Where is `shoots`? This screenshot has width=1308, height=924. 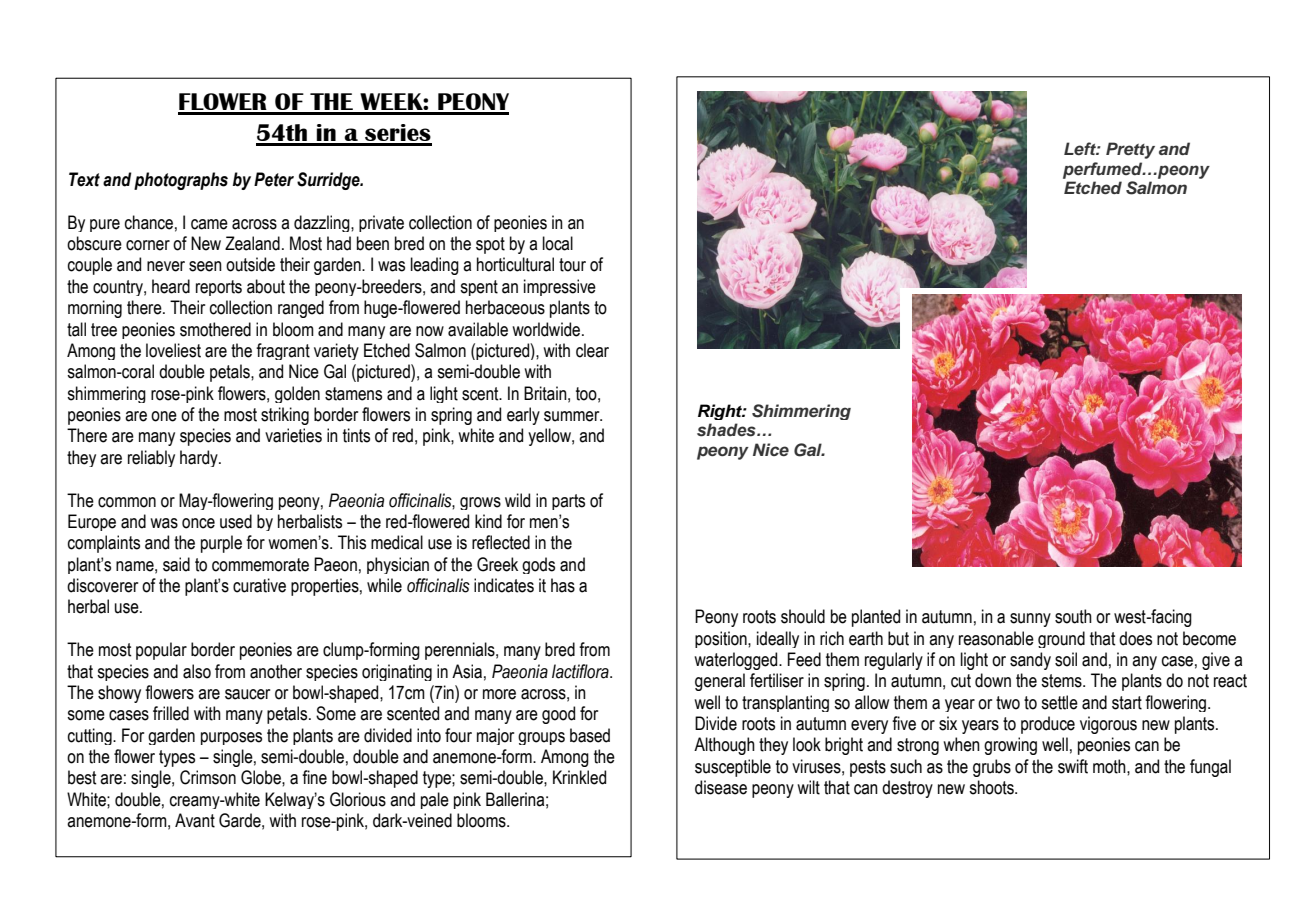 shoots is located at coordinates (992, 787).
